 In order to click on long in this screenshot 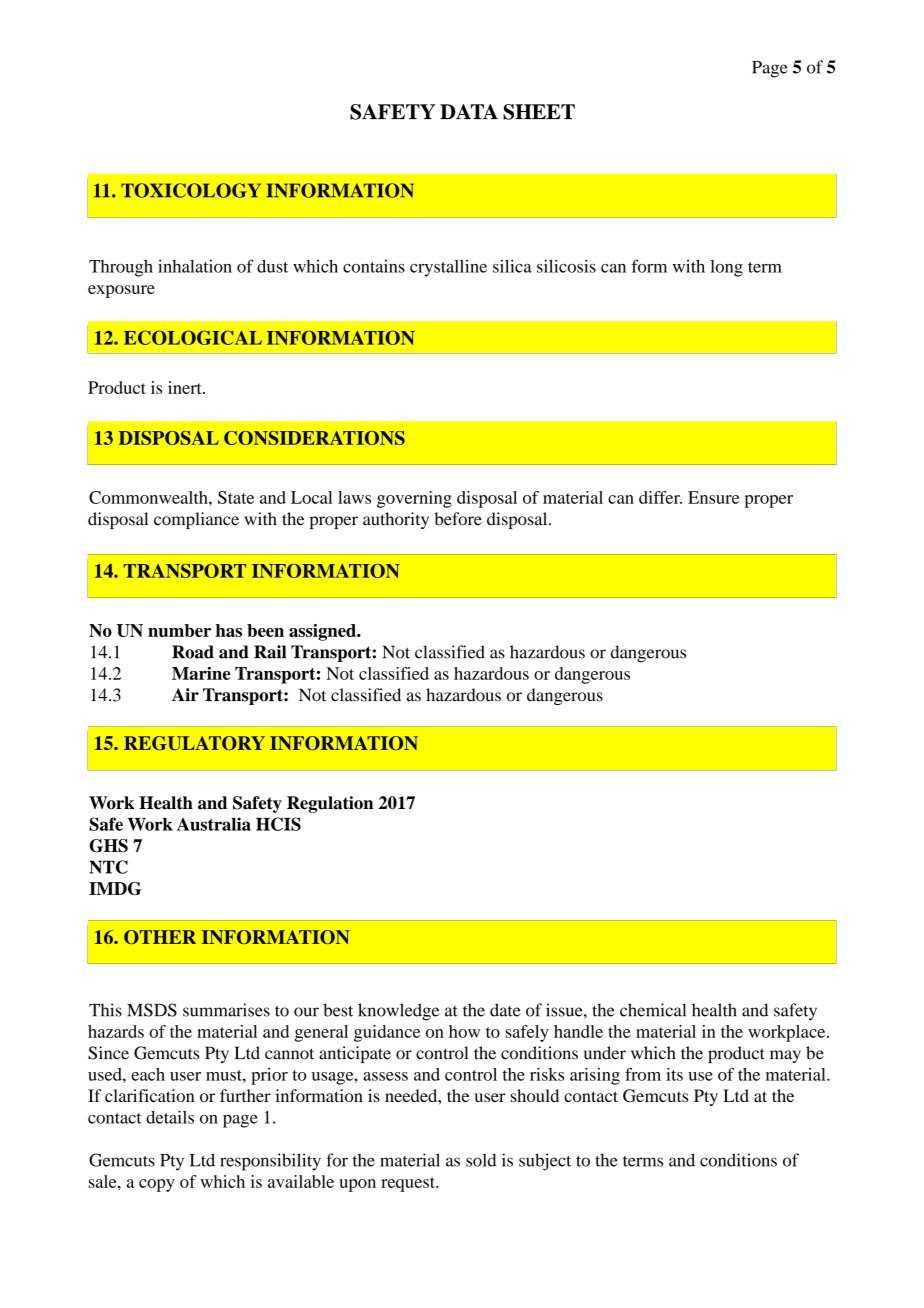, I will do `click(726, 268)`.
